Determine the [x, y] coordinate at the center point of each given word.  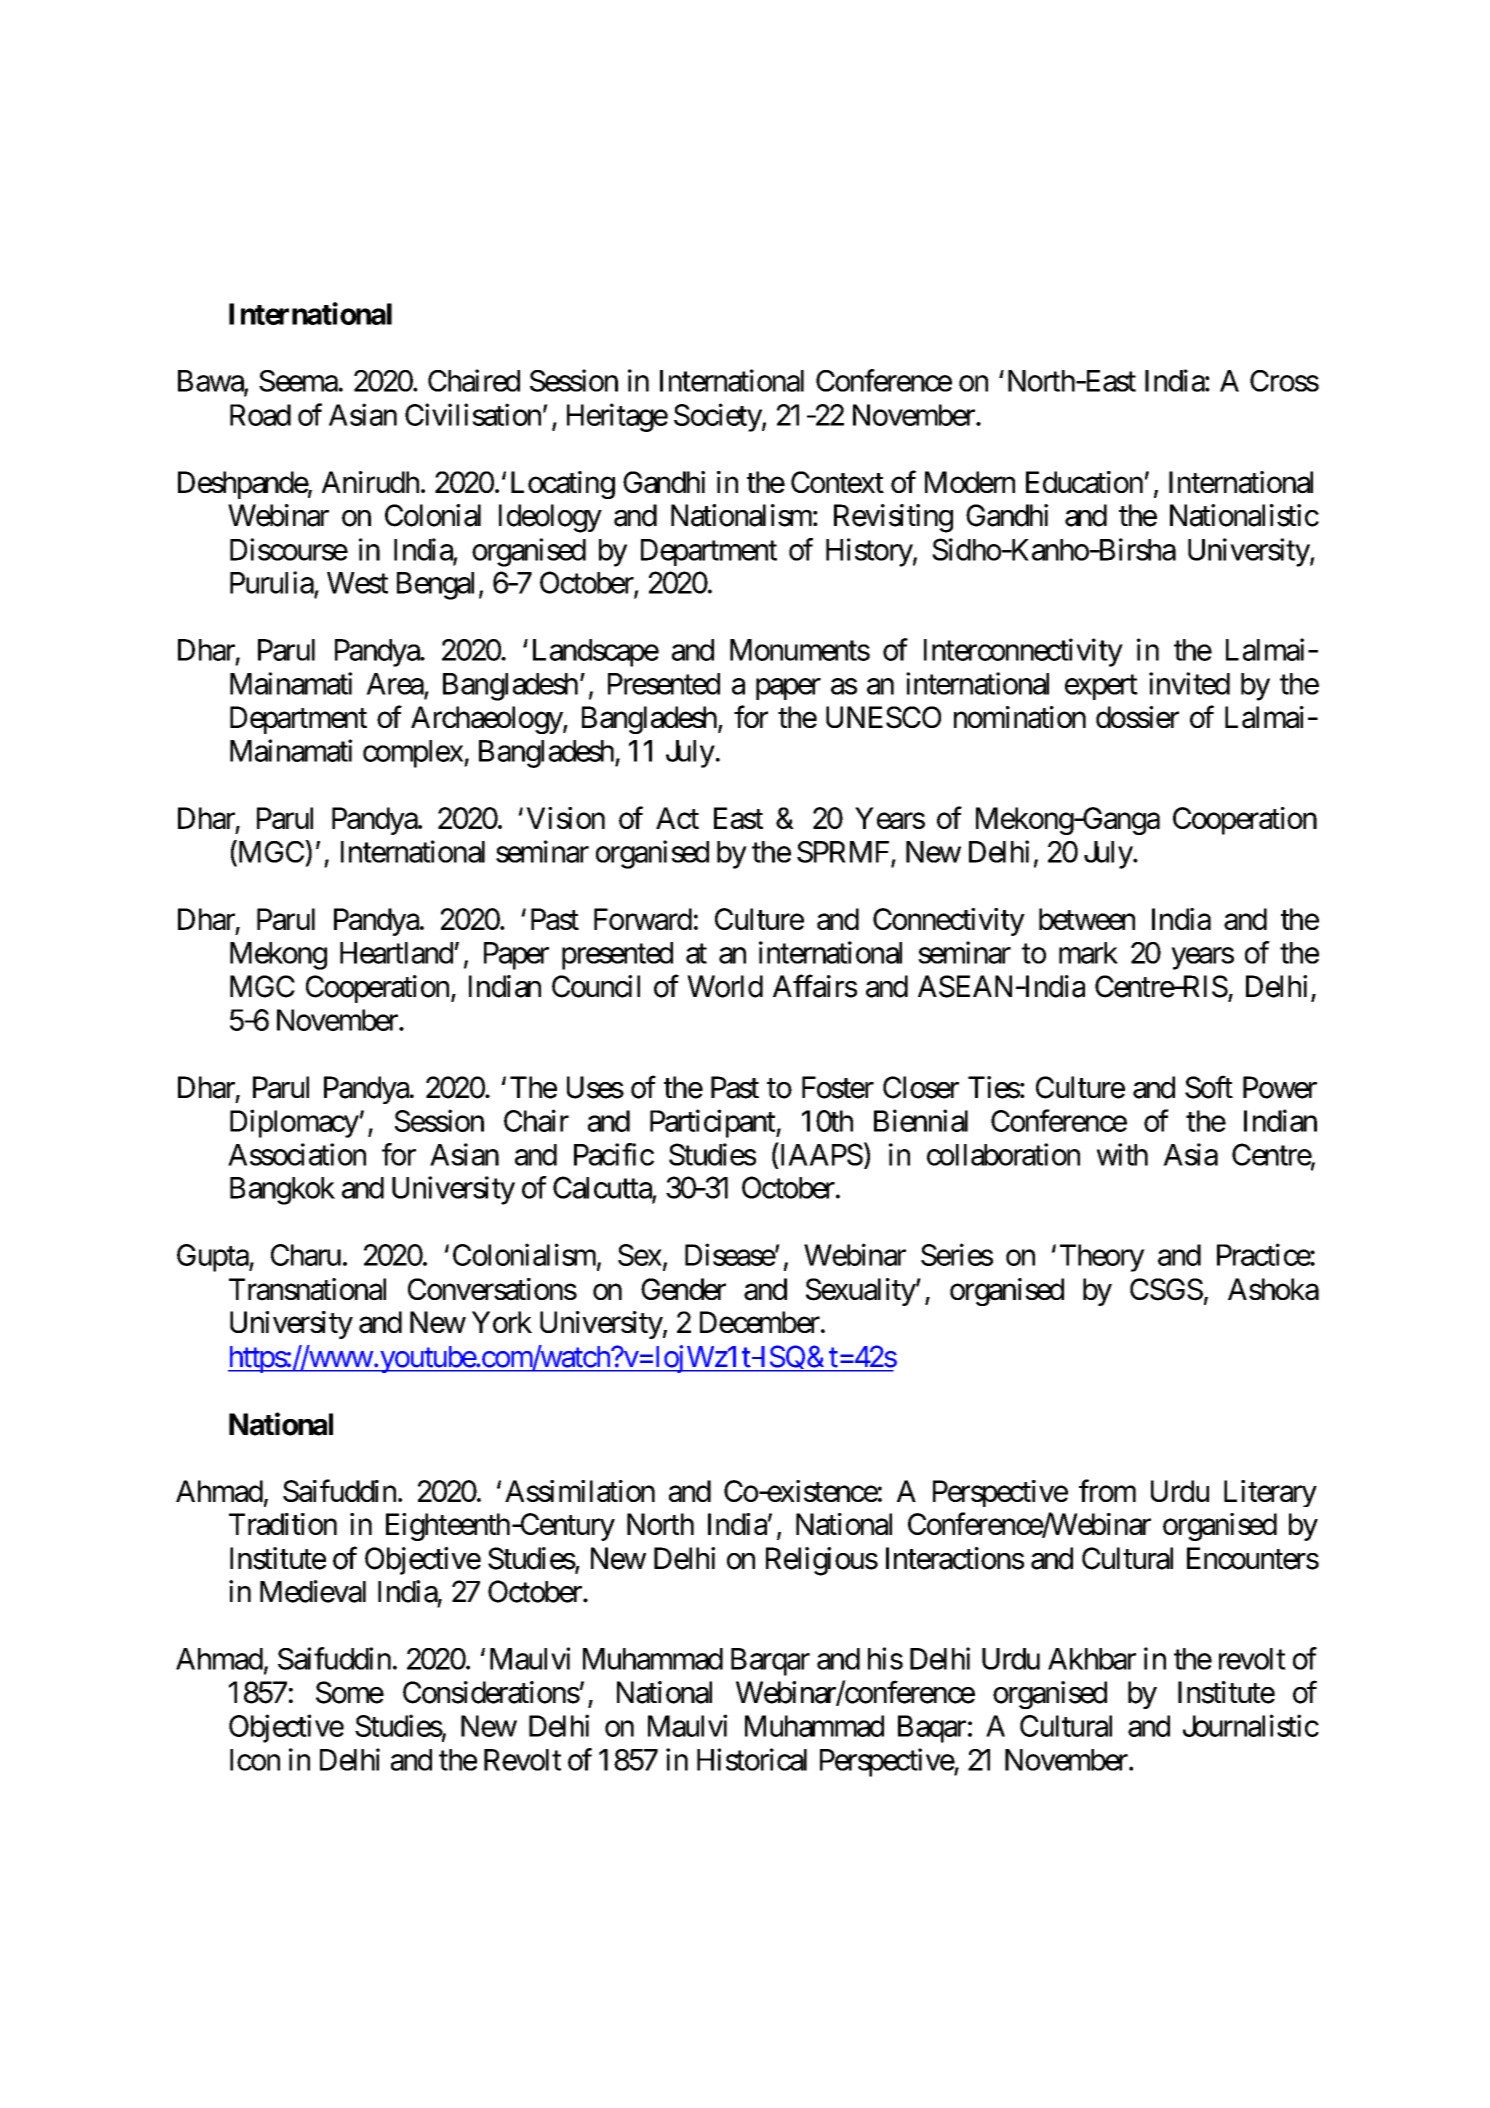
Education [1084, 482]
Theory [1102, 1258]
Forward [643, 919]
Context [837, 482]
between [1087, 919]
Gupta [213, 1258]
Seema [298, 381]
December [760, 1322]
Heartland [396, 953]
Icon [255, 1760]
